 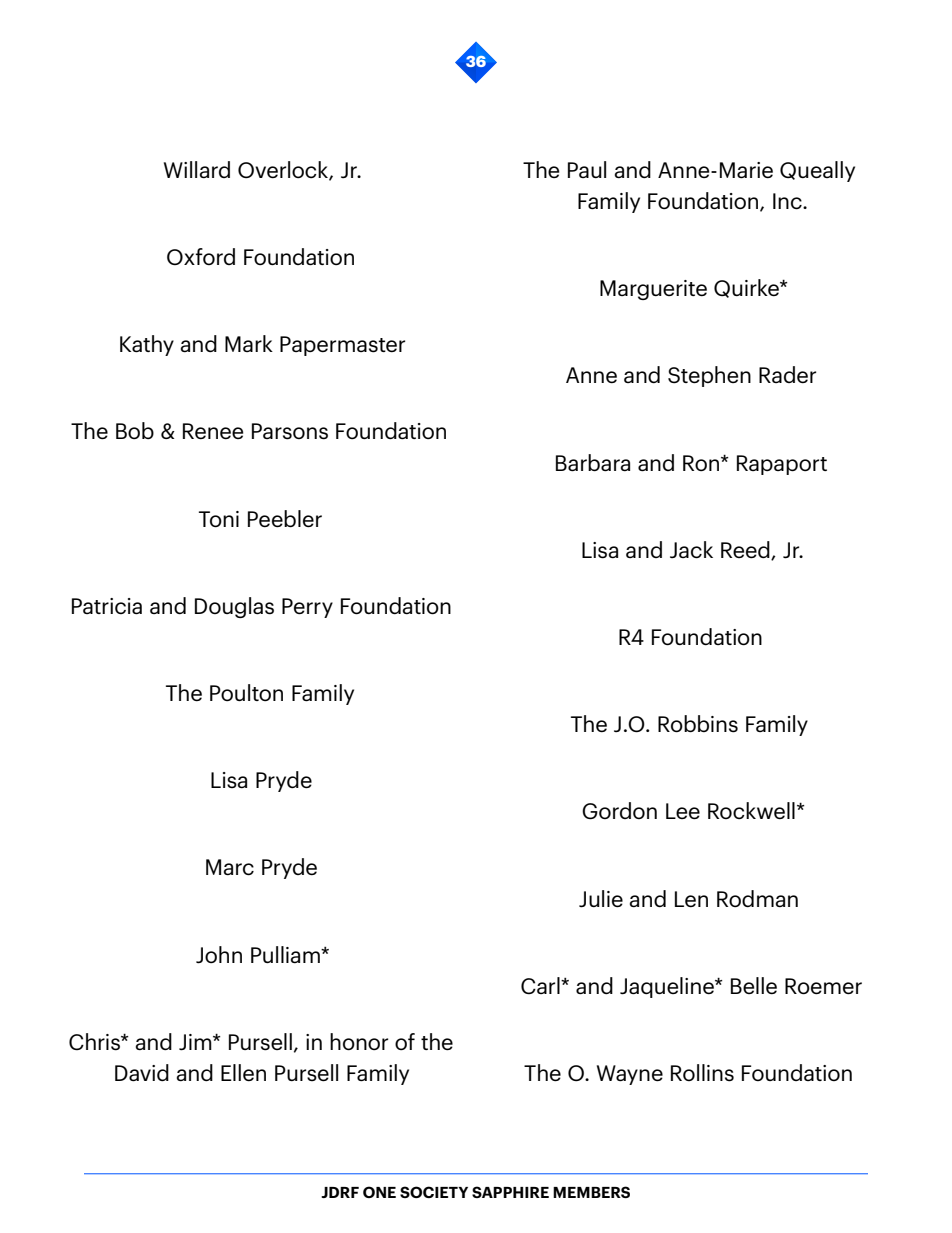 I want to click on Robbins, so click(x=698, y=724).
